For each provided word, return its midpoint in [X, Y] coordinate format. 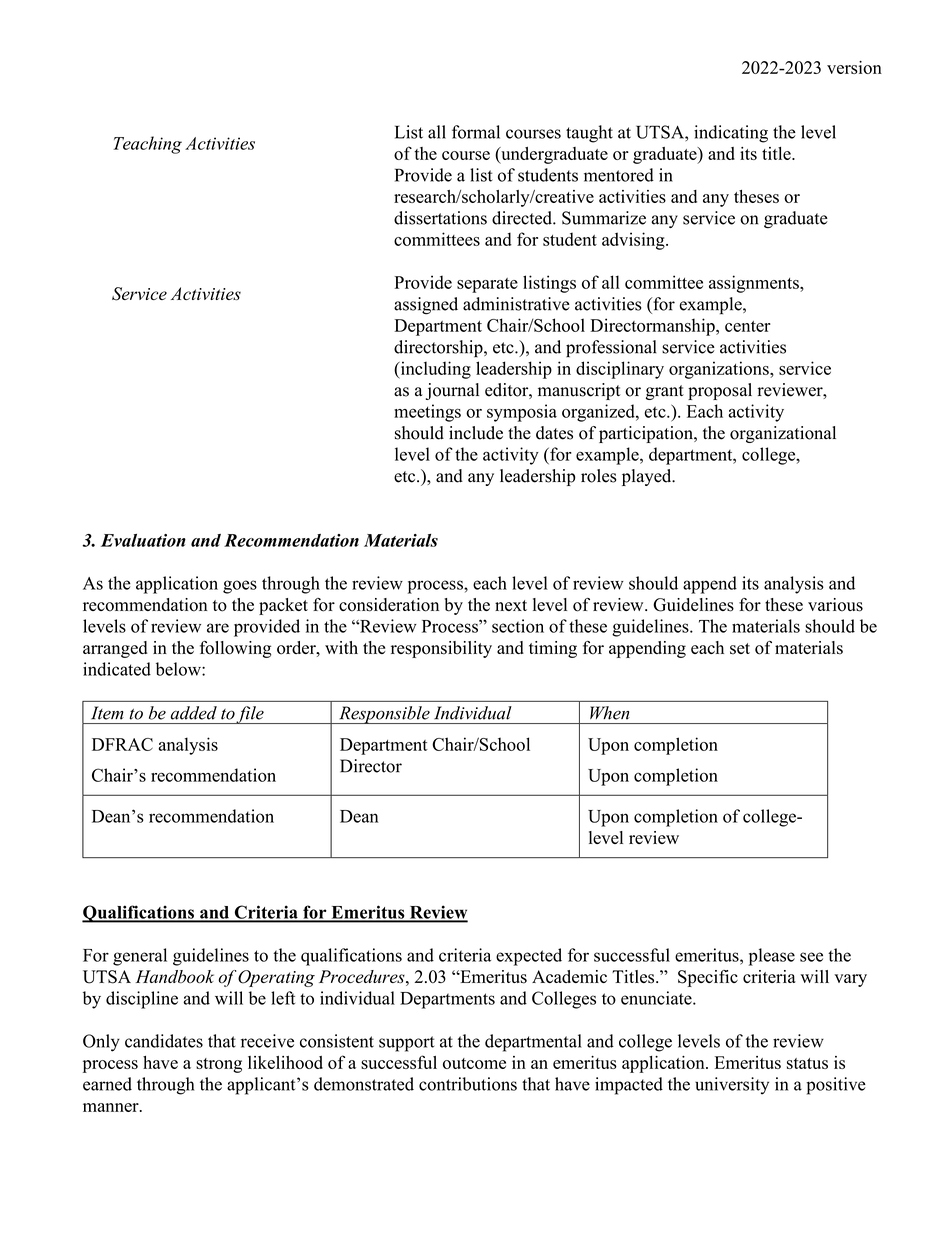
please [772, 957]
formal [476, 132]
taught [589, 134]
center [748, 326]
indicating [731, 134]
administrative [516, 304]
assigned [426, 306]
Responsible [384, 715]
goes [240, 587]
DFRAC [122, 744]
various [835, 605]
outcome [474, 1063]
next [511, 605]
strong [219, 1065]
